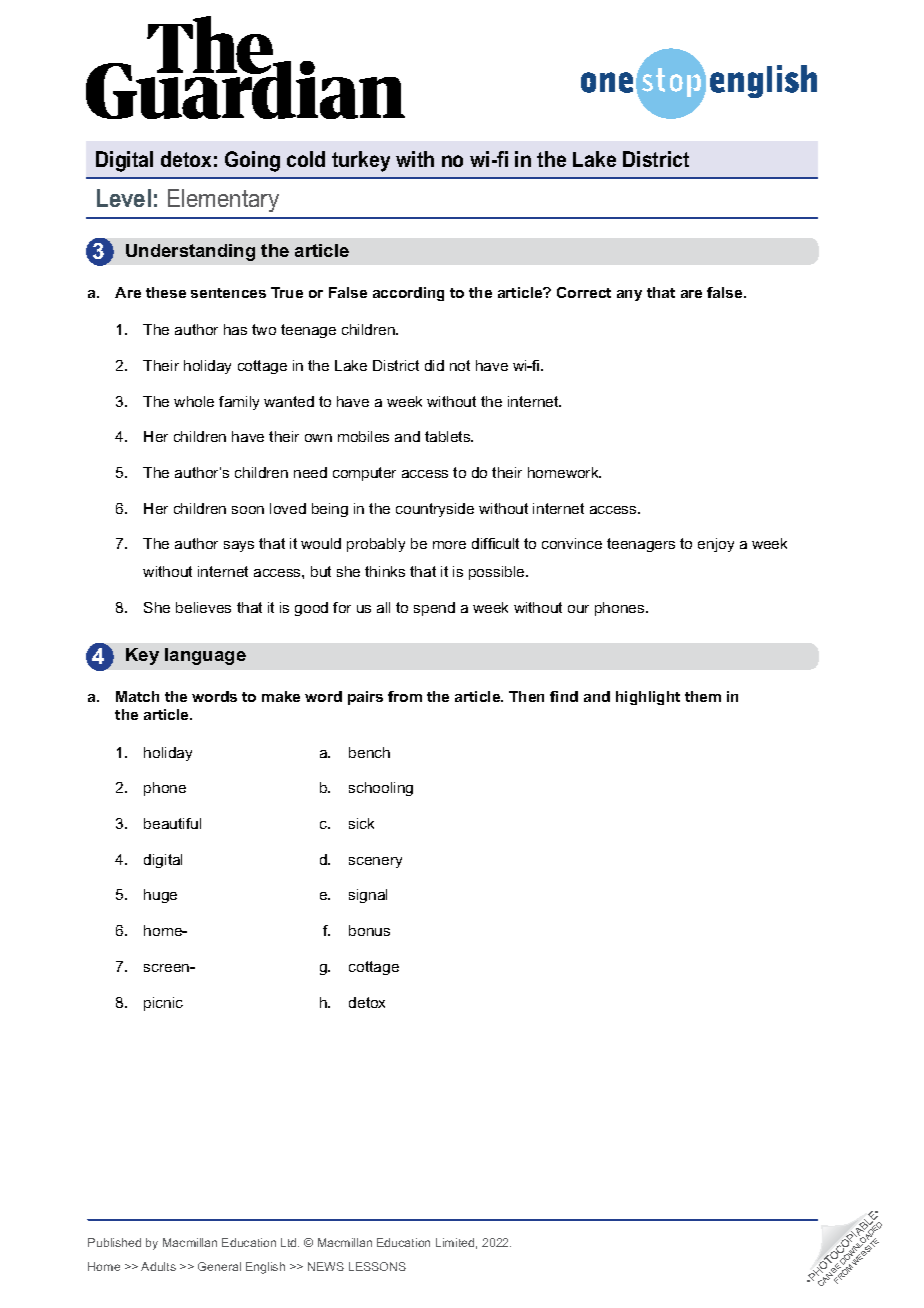  I want to click on NEWS, so click(326, 1266).
